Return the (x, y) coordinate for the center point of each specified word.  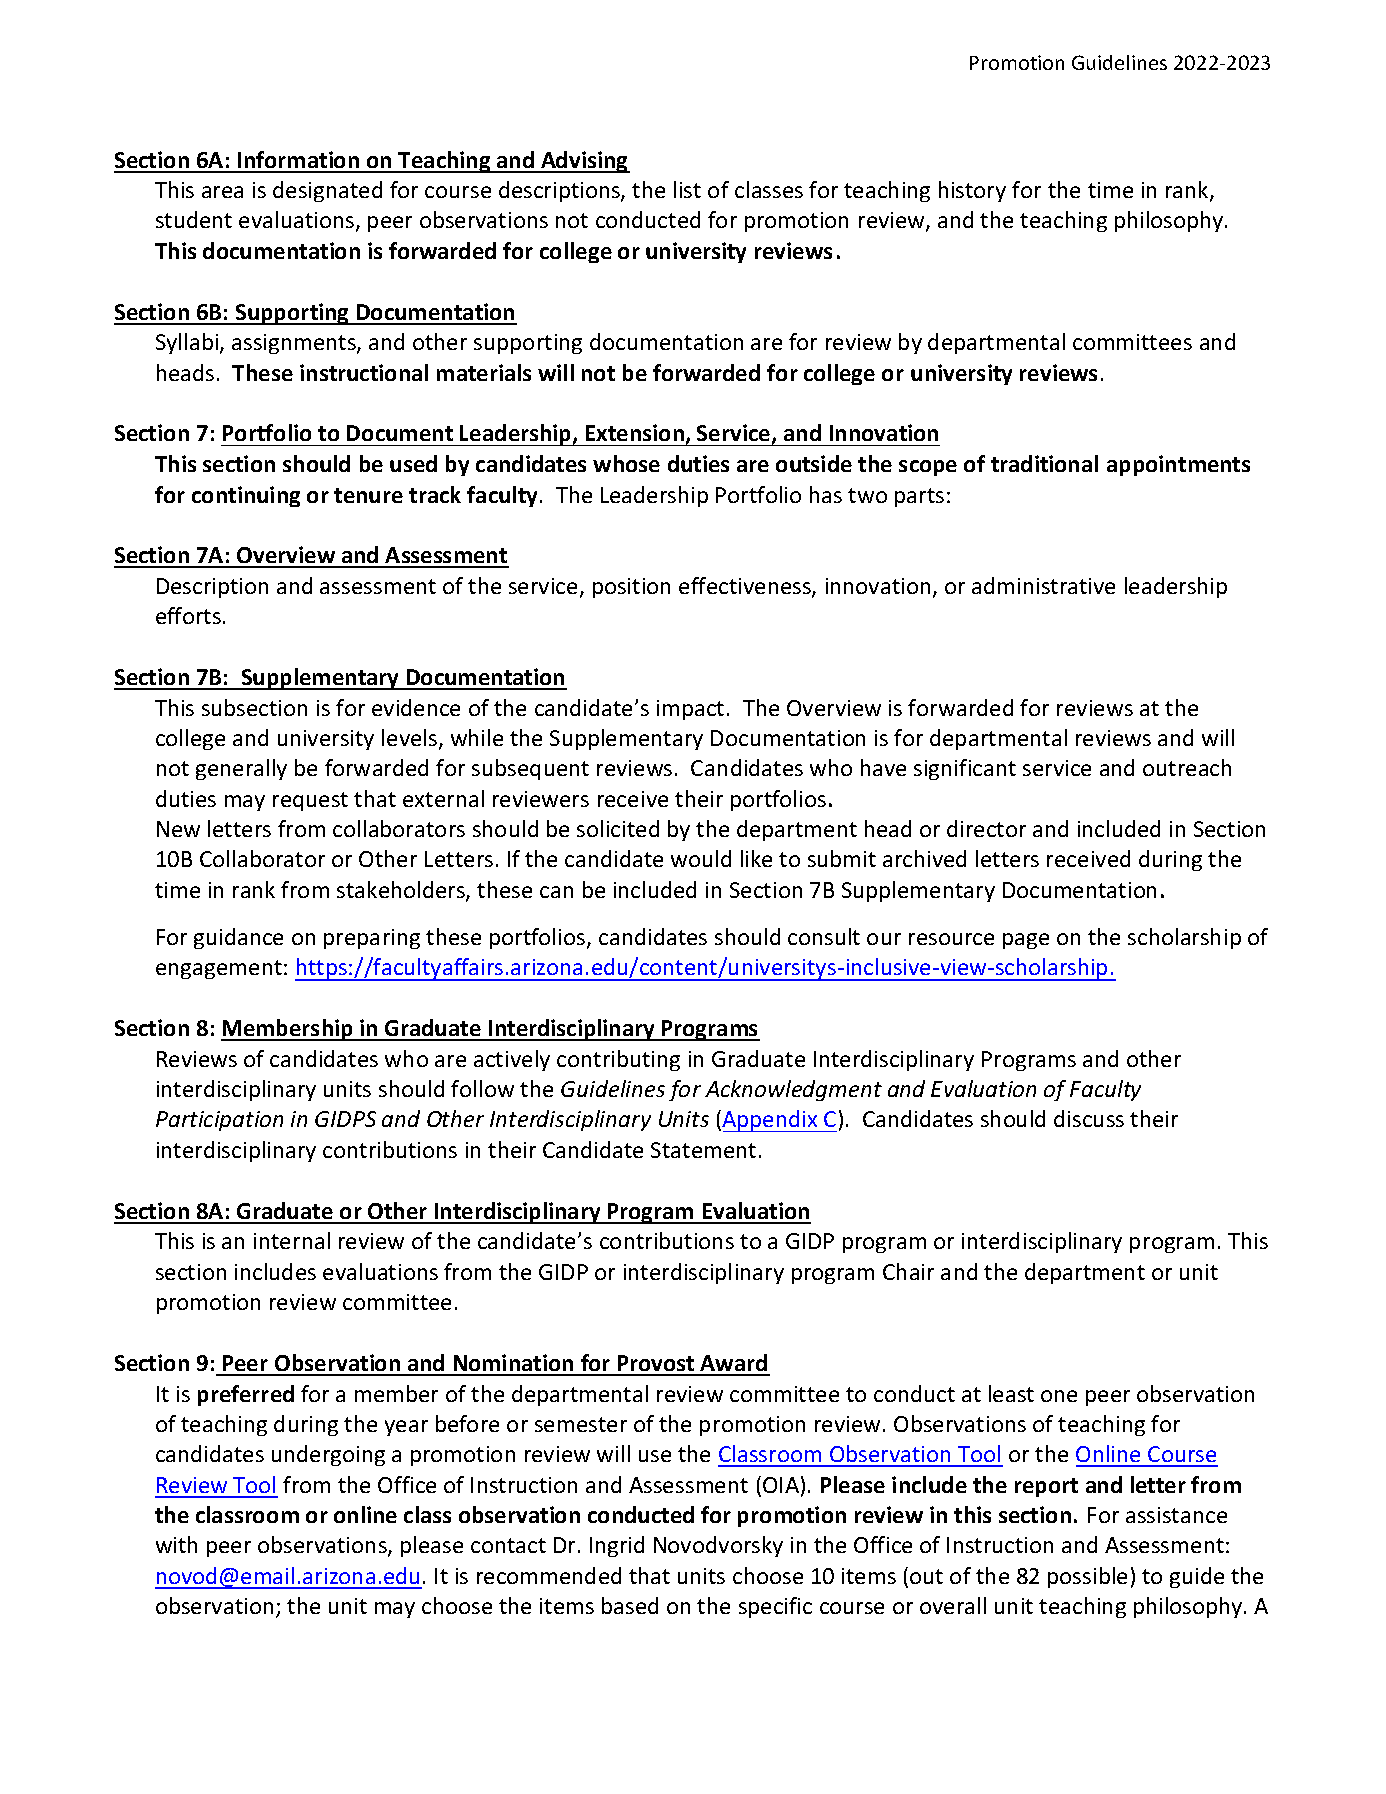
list (687, 189)
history (972, 191)
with (176, 1544)
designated (327, 191)
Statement (703, 1150)
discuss (1089, 1118)
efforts (190, 615)
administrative (1043, 585)
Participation (219, 1121)
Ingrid (617, 1546)
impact (690, 710)
